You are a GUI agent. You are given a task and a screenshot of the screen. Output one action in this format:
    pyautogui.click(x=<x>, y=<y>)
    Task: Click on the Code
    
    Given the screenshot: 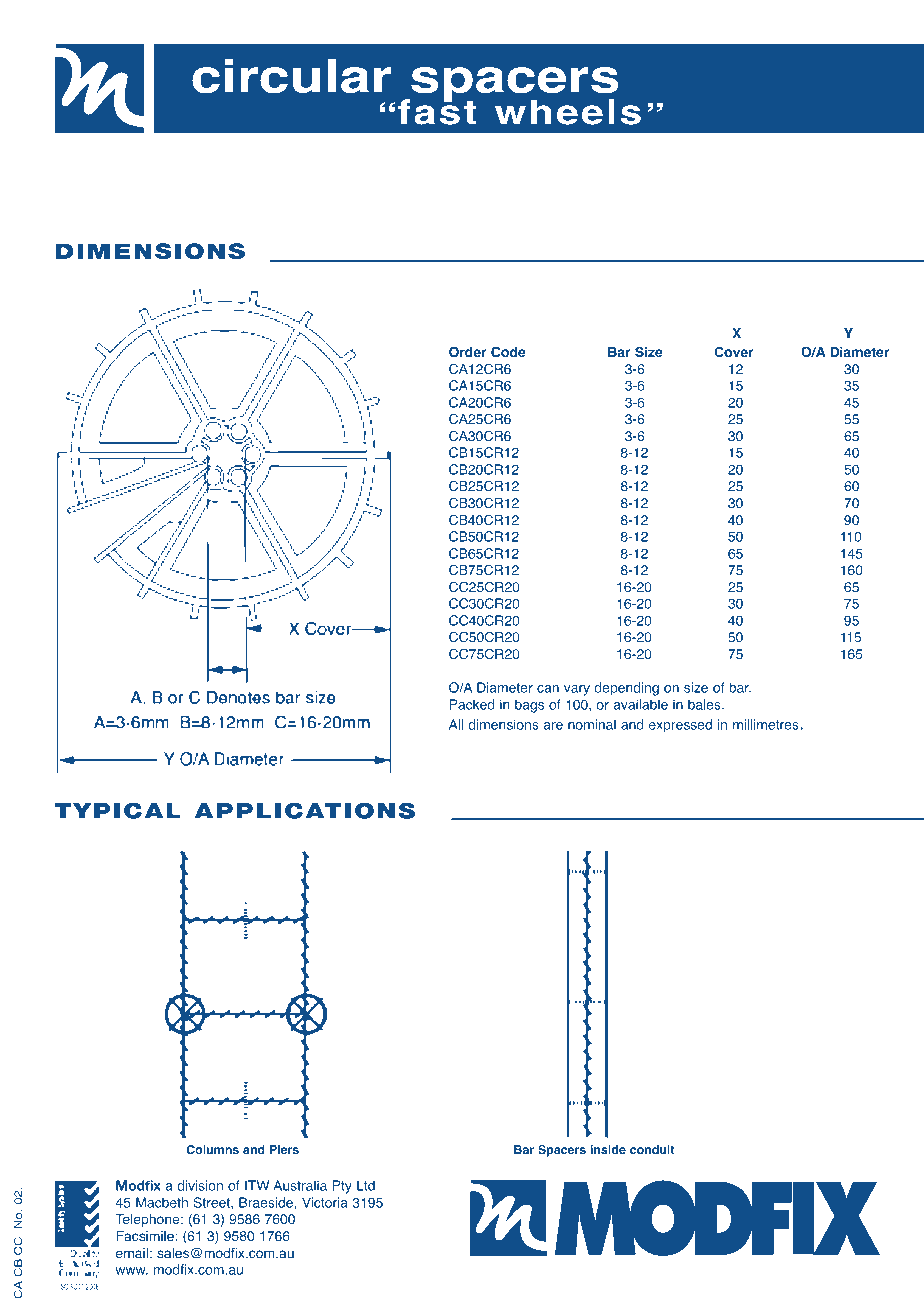 What is the action you would take?
    pyautogui.click(x=508, y=352)
